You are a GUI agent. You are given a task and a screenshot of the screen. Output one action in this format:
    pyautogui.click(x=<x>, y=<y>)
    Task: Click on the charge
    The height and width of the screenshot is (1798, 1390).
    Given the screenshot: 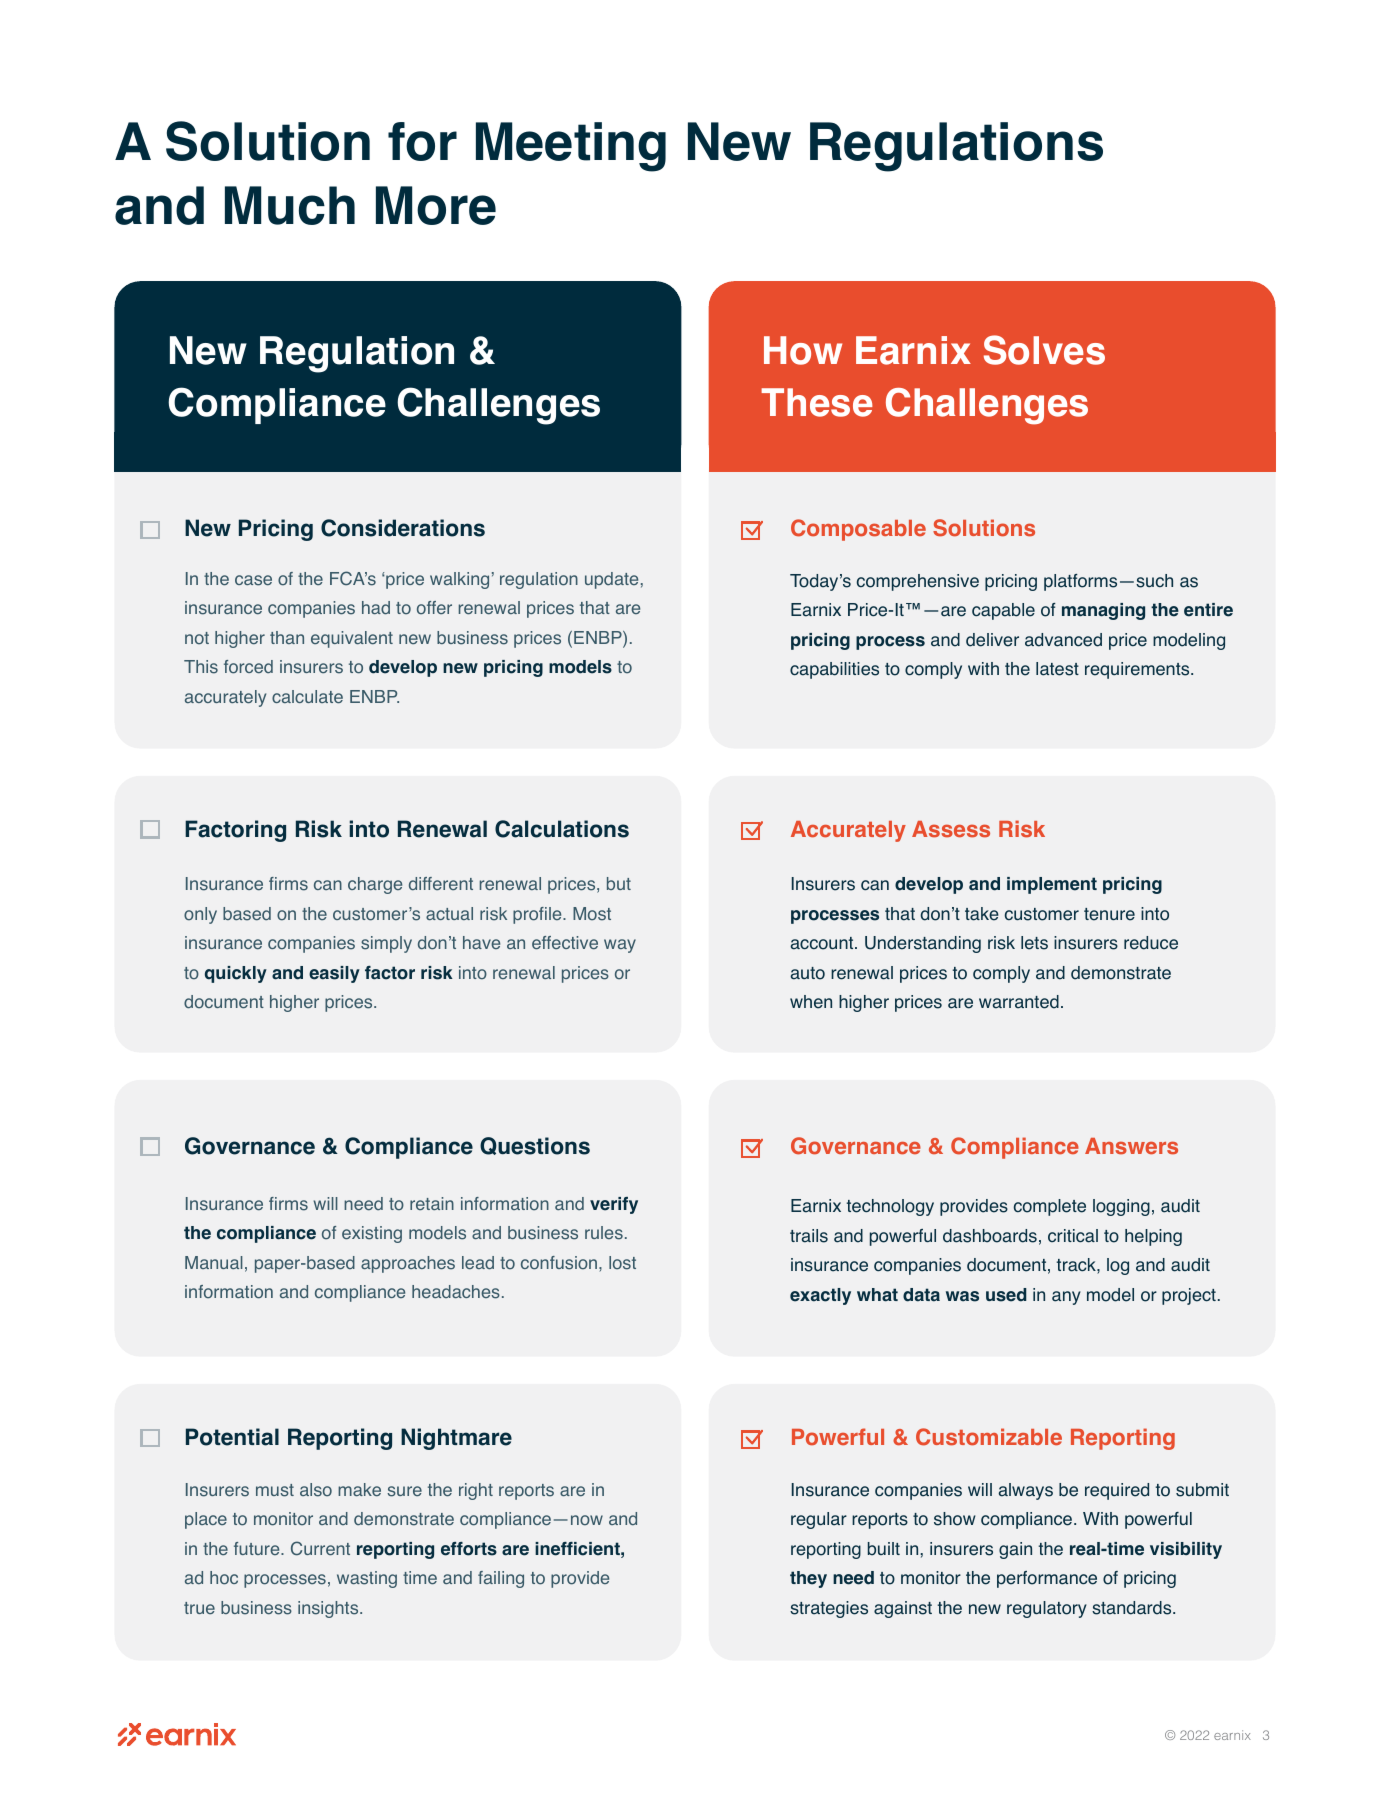 What is the action you would take?
    pyautogui.click(x=375, y=885)
